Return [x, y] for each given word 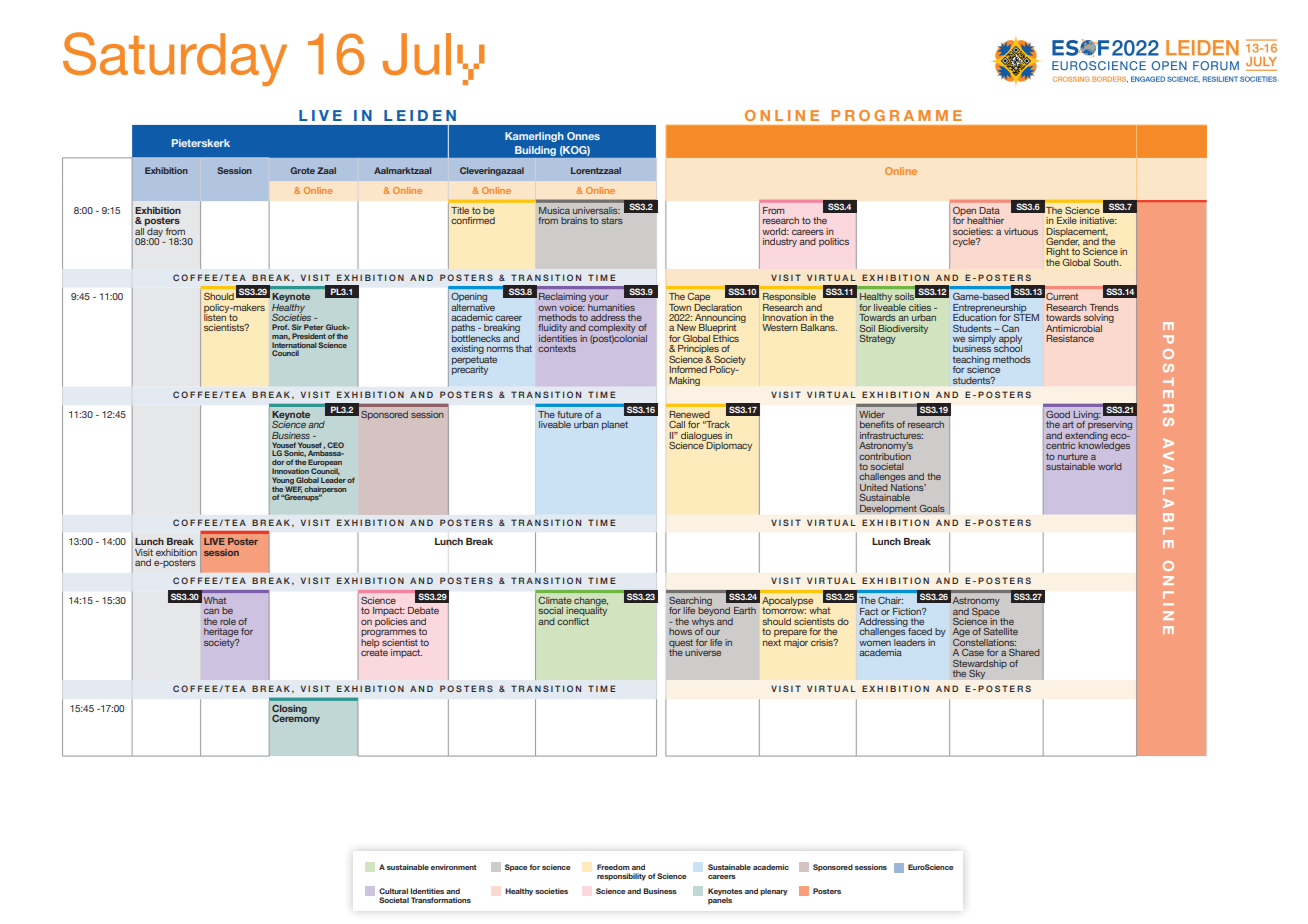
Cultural [393, 891]
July [434, 59]
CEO [335, 445]
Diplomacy [728, 445]
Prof [280, 327]
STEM [1026, 316]
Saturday [175, 59]
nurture [1073, 456]
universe [703, 652]
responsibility [621, 877]
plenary [774, 892]
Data [989, 210]
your [598, 300]
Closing [289, 710]
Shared [1024, 652]
